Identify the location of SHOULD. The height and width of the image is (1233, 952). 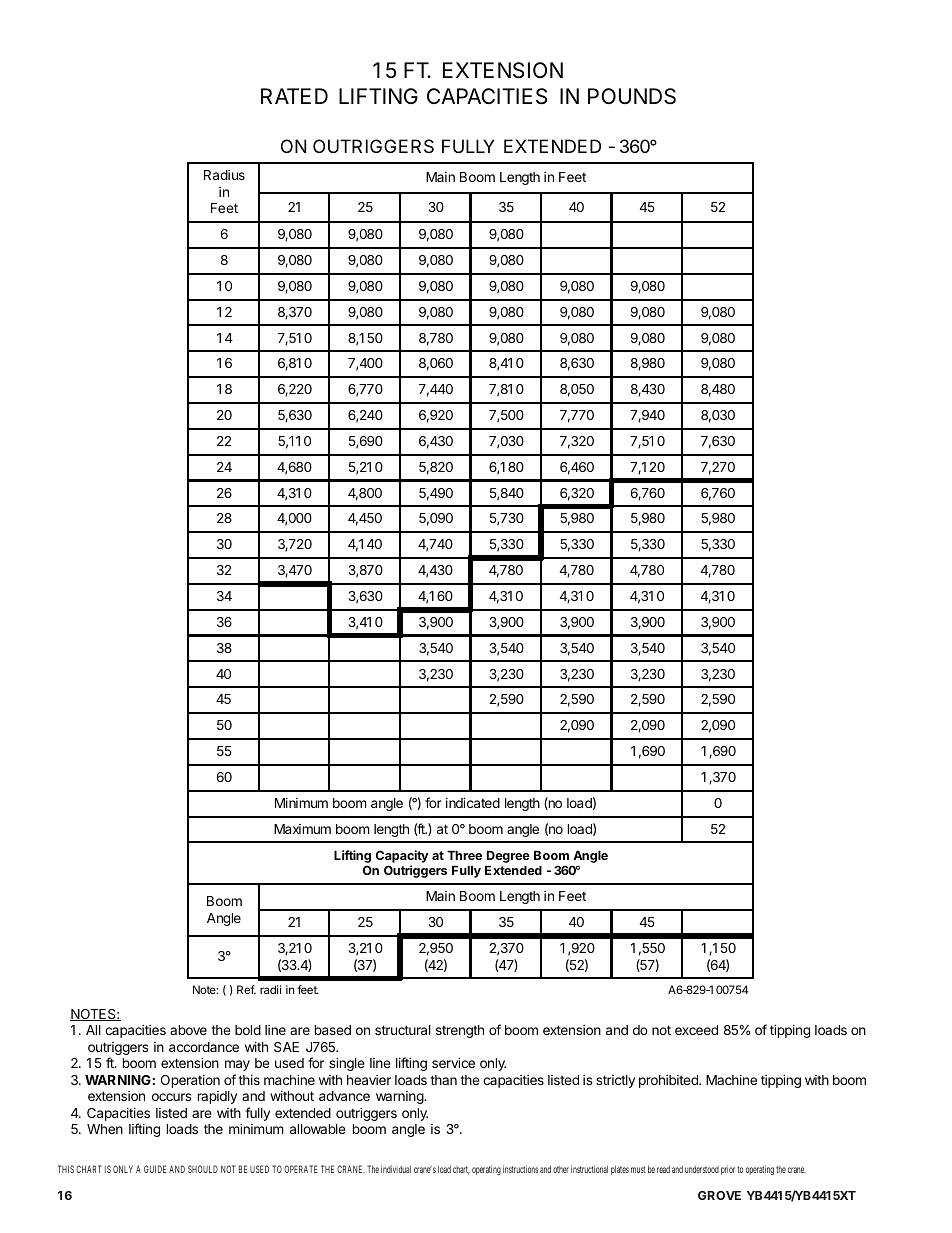
(203, 1169).
